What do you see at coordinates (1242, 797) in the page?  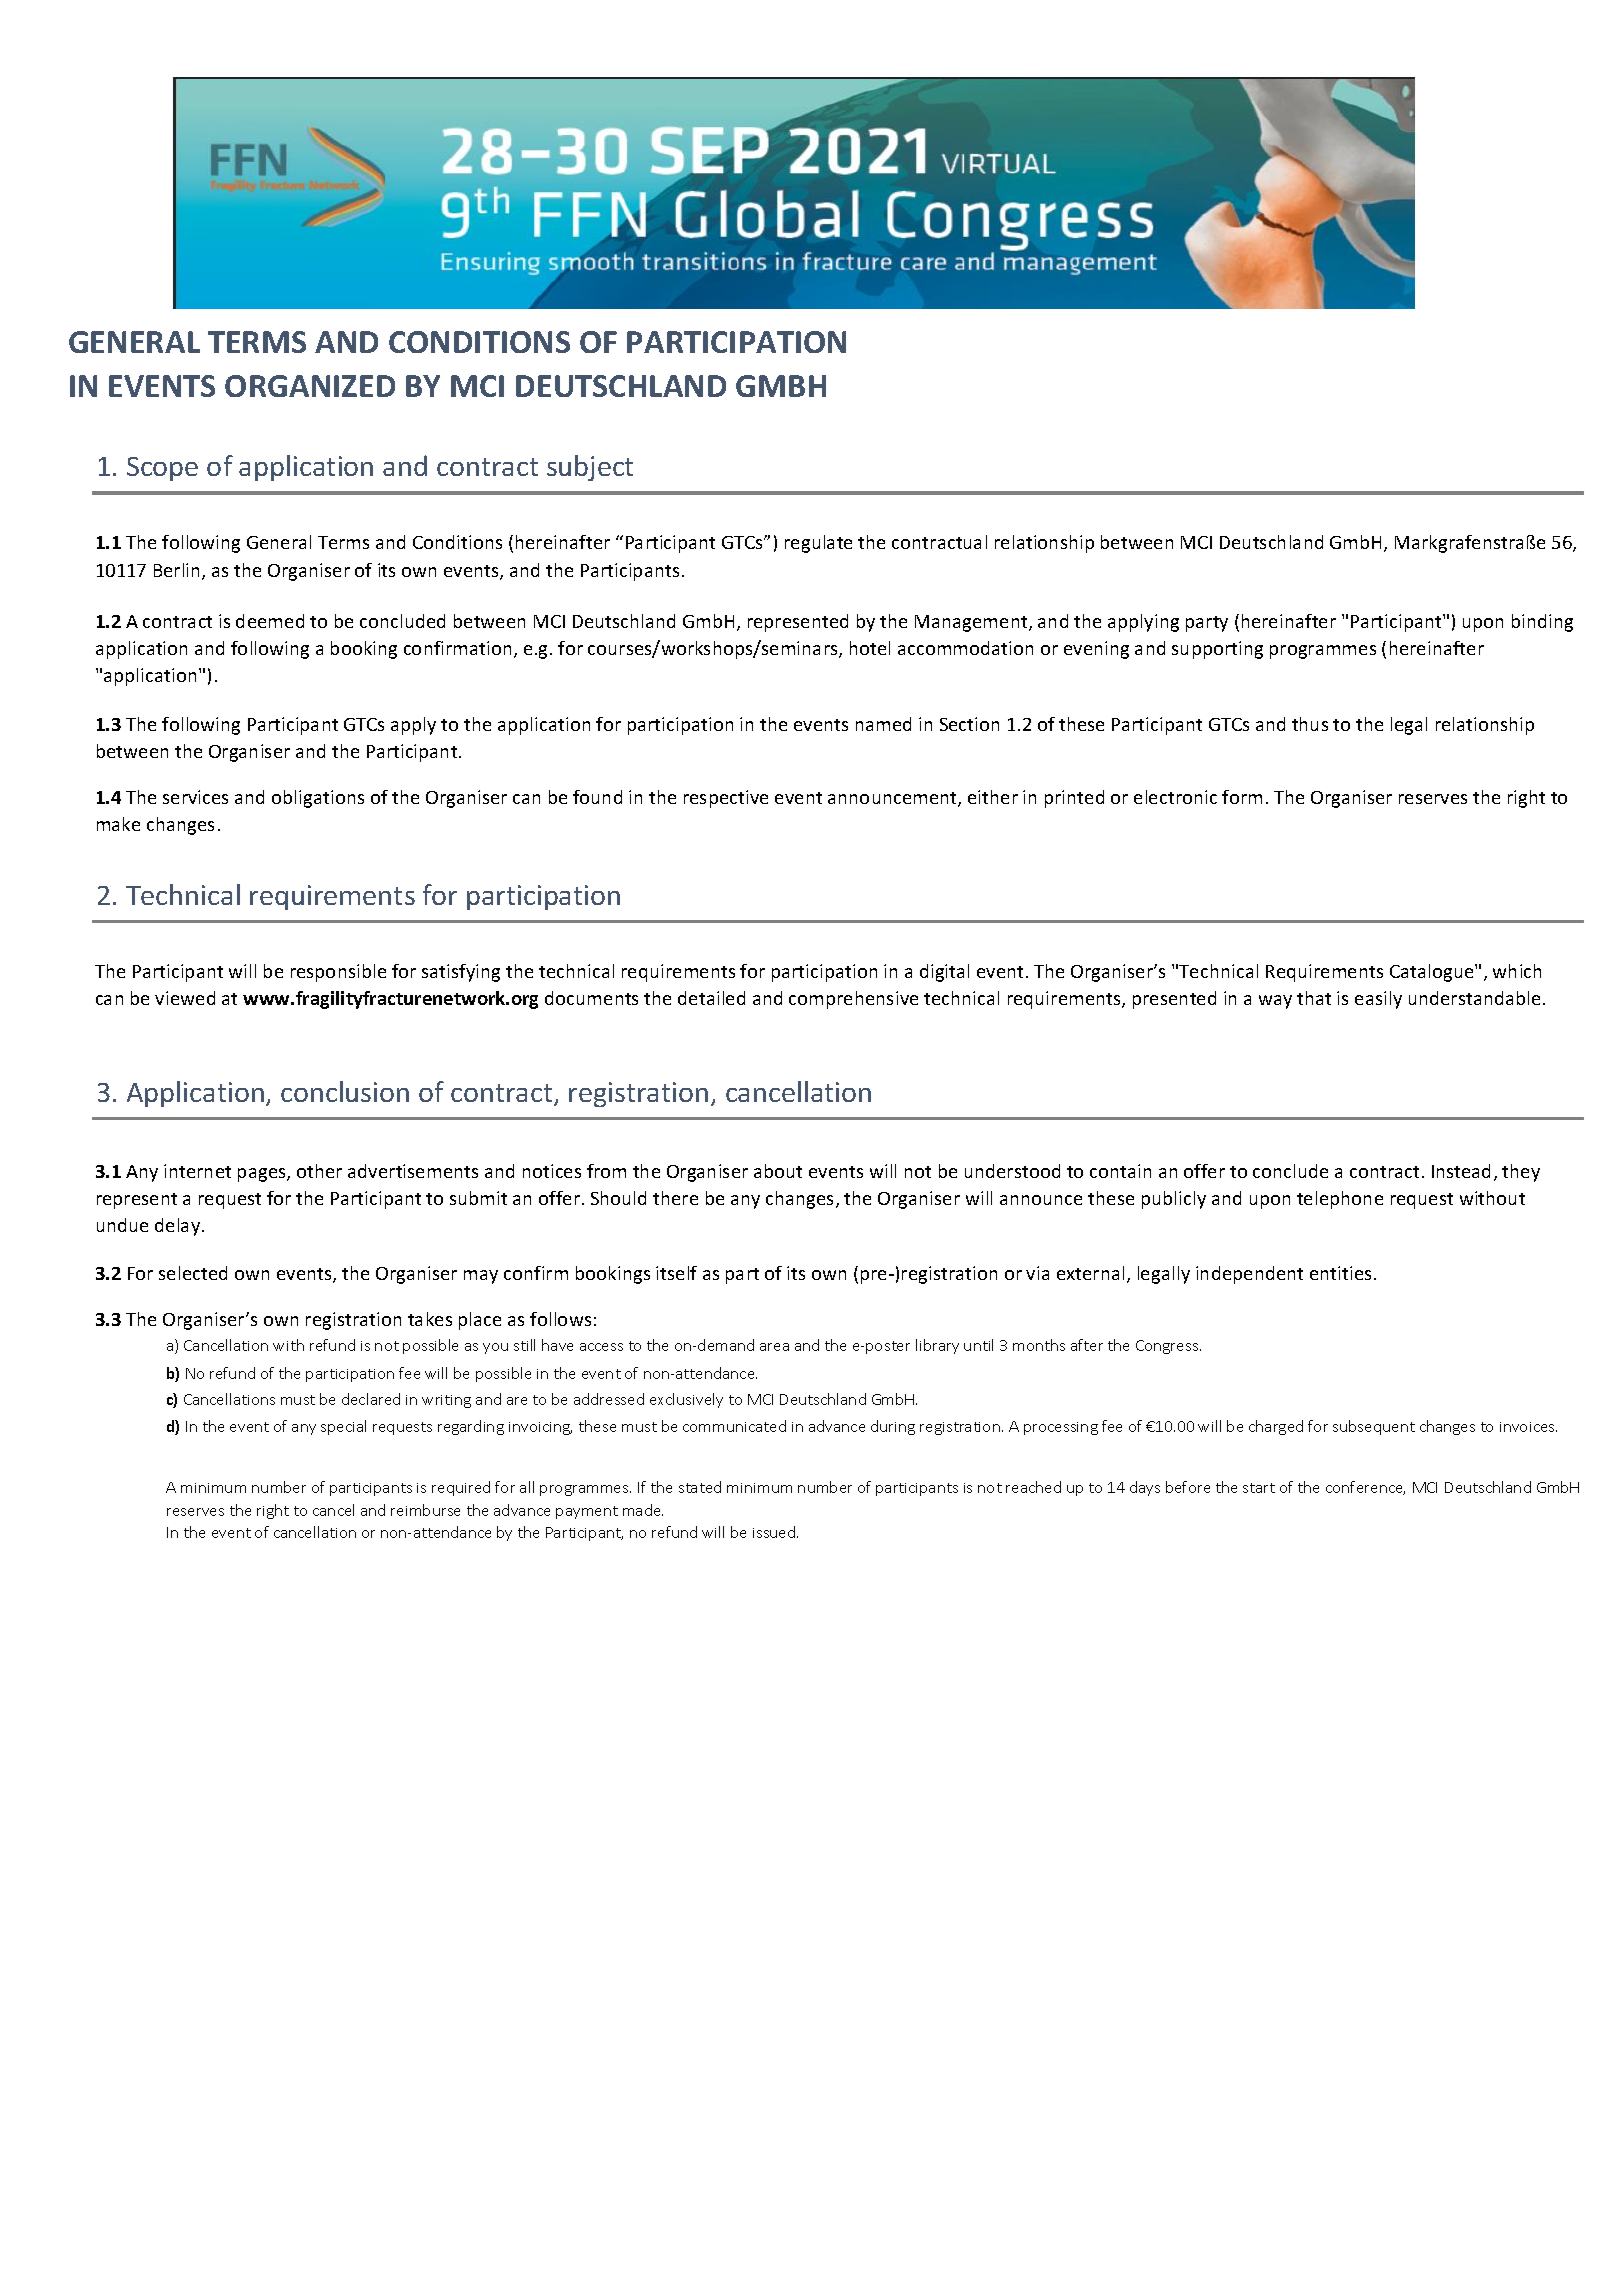 I see `form` at bounding box center [1242, 797].
